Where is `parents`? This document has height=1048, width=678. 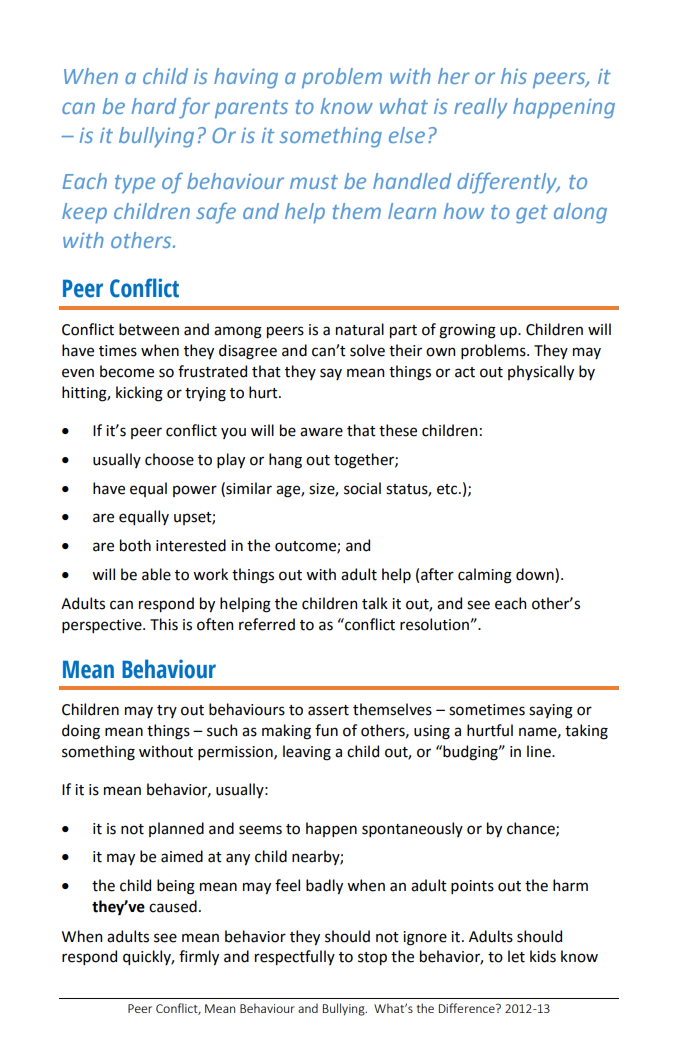 parents is located at coordinates (251, 109).
